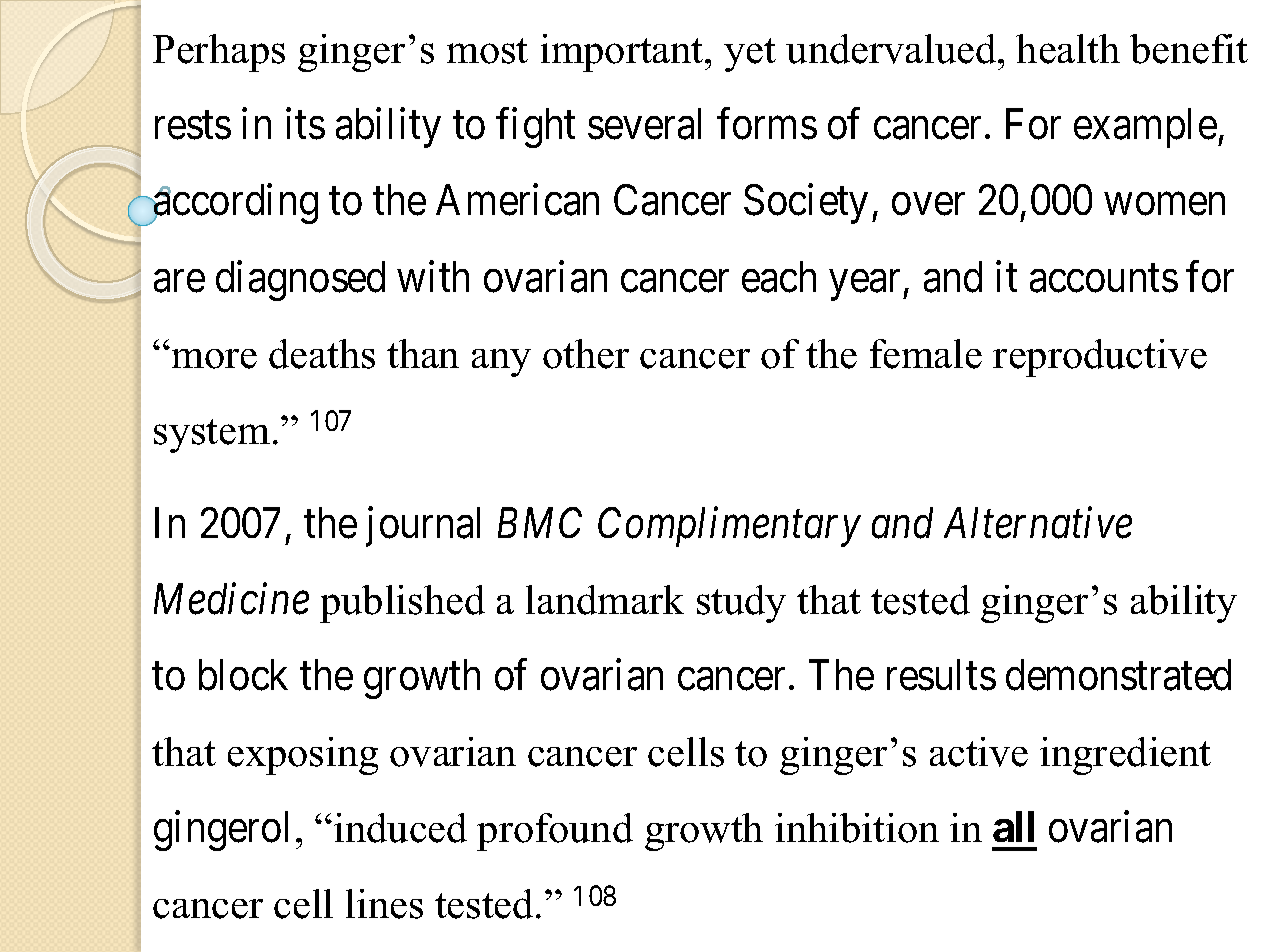 The height and width of the screenshot is (952, 1270). What do you see at coordinates (623, 53) in the screenshot?
I see `important` at bounding box center [623, 53].
